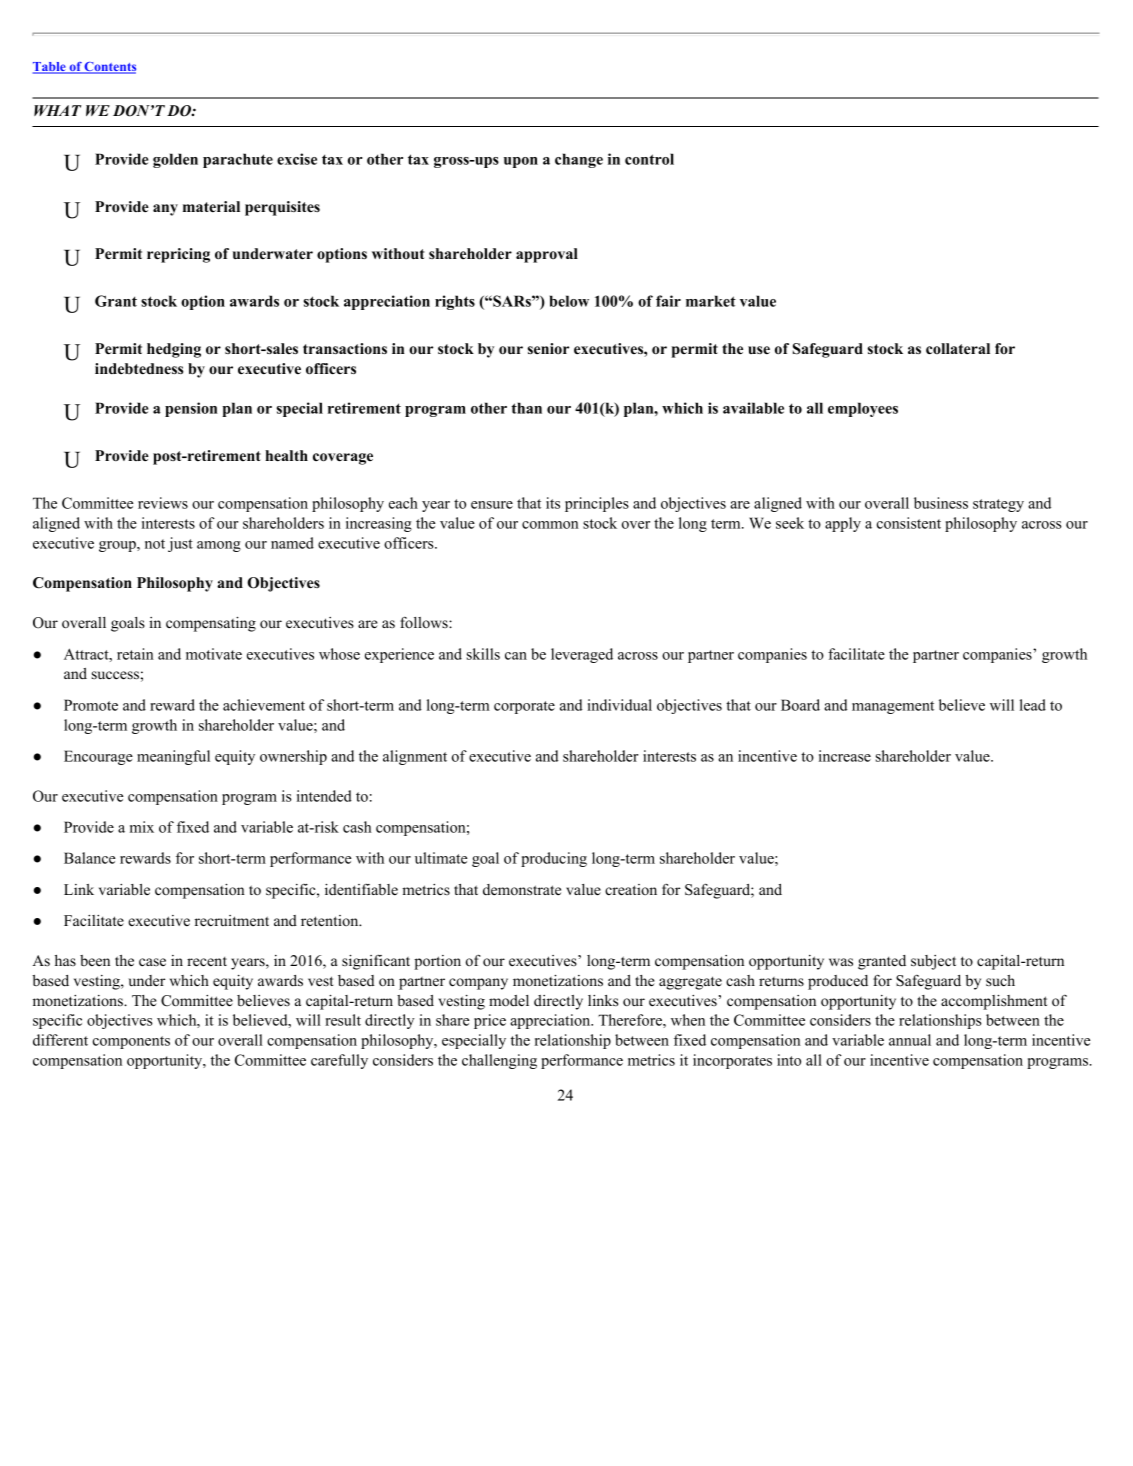 This page has width=1133, height=1466. Describe the element at coordinates (909, 523) in the page. I see `consistent` at that location.
